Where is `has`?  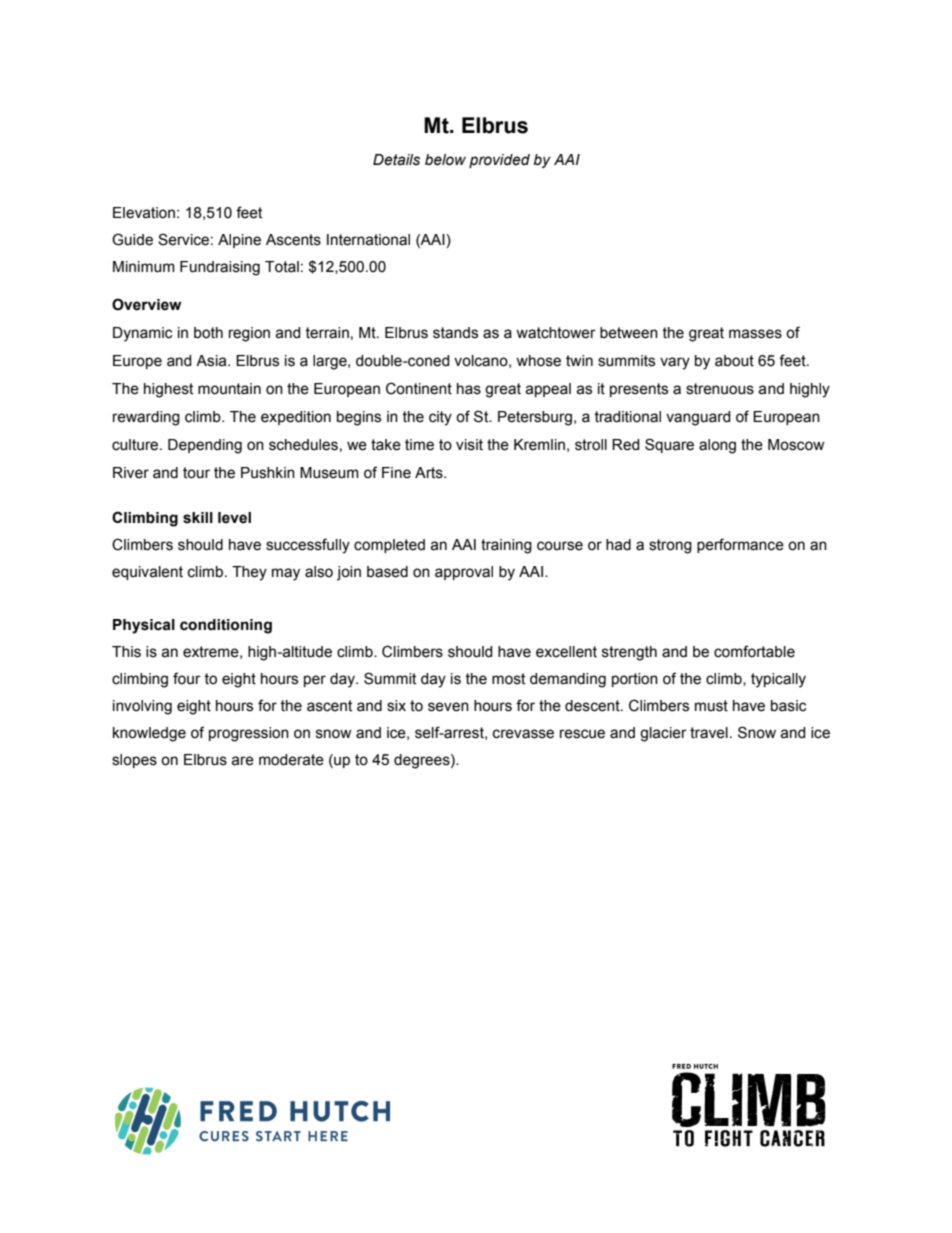
has is located at coordinates (469, 389).
